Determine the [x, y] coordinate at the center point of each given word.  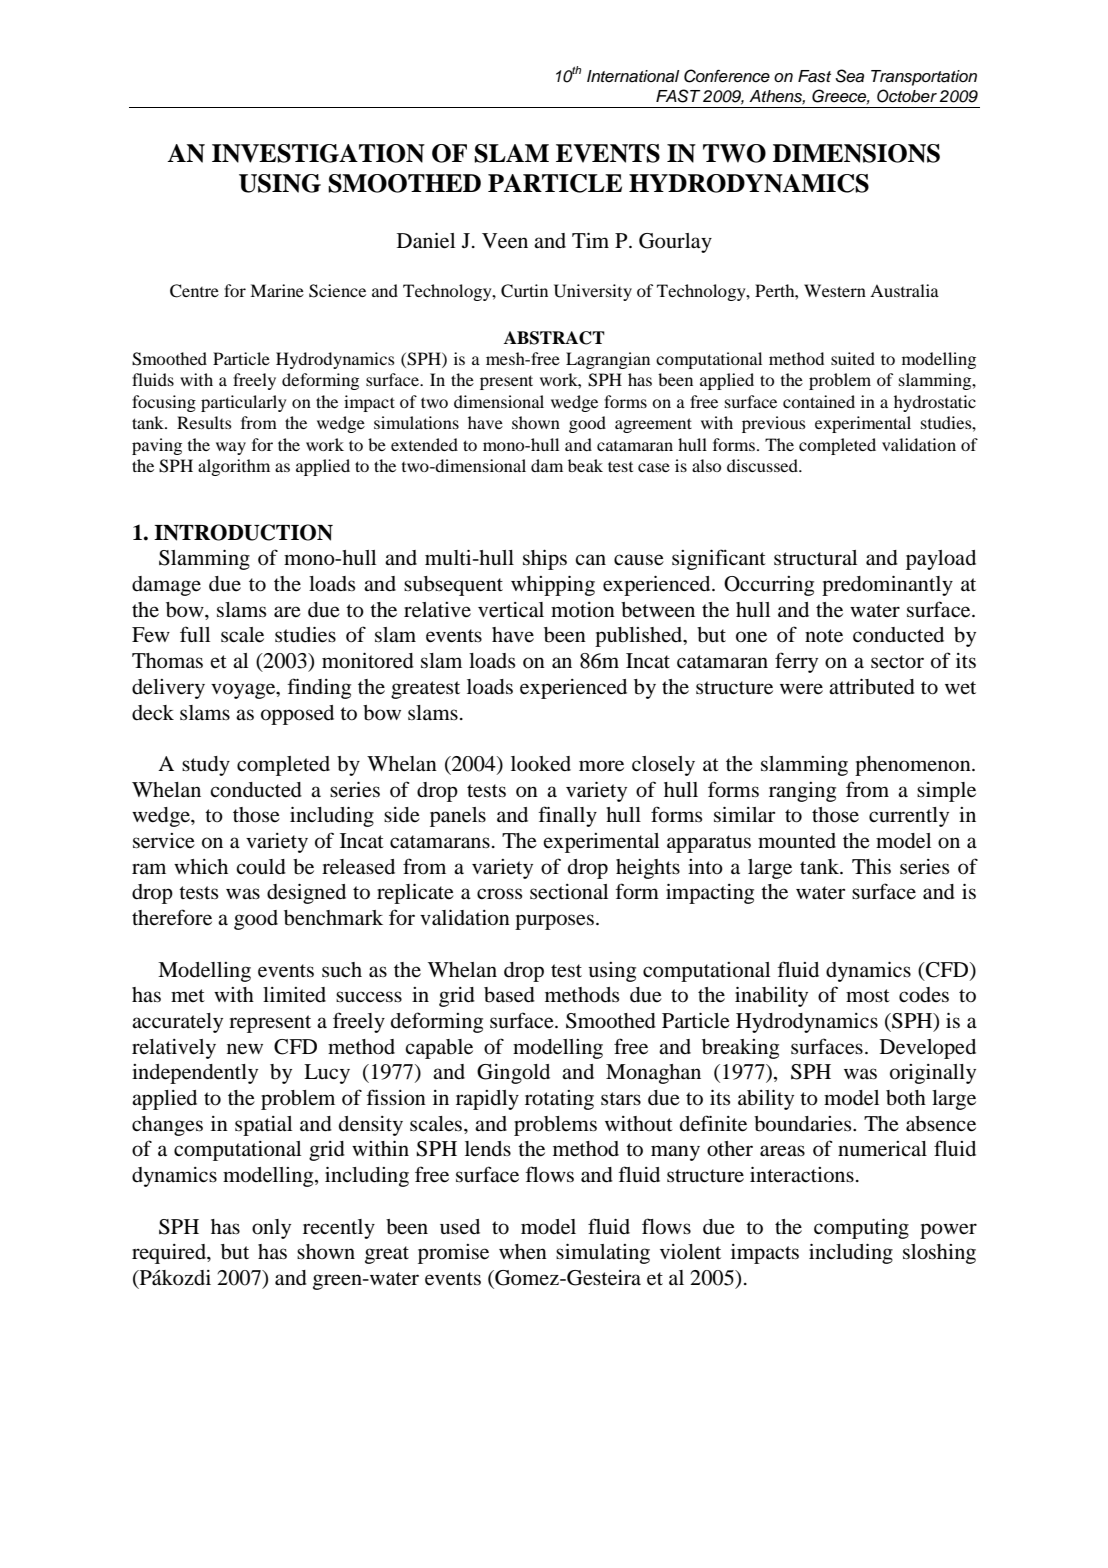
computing [861, 1228]
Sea [849, 76]
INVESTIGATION [318, 153]
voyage [244, 691]
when [523, 1252]
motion [583, 610]
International [633, 76]
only [271, 1229]
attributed [872, 686]
